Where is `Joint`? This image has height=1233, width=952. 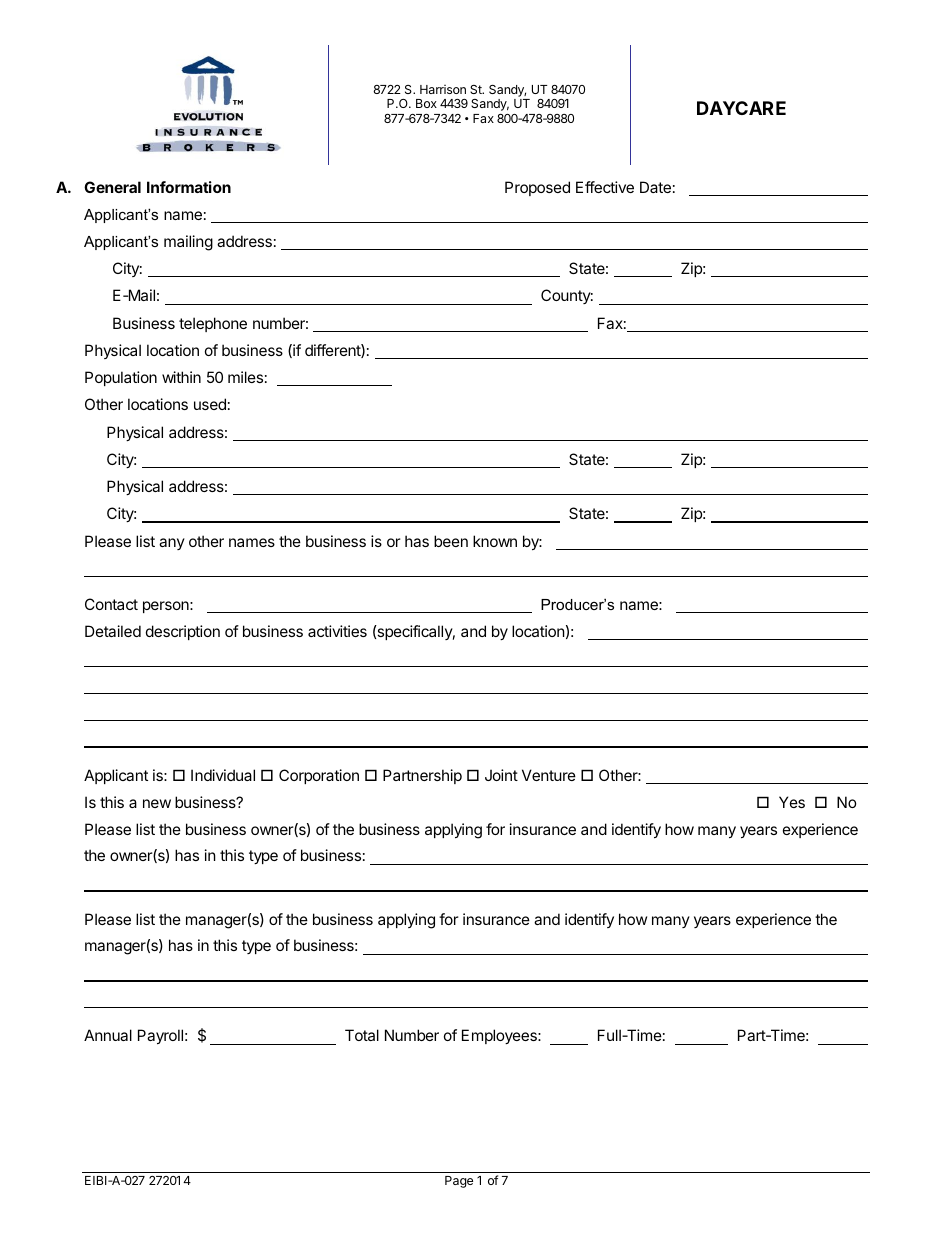
Joint is located at coordinates (501, 775).
